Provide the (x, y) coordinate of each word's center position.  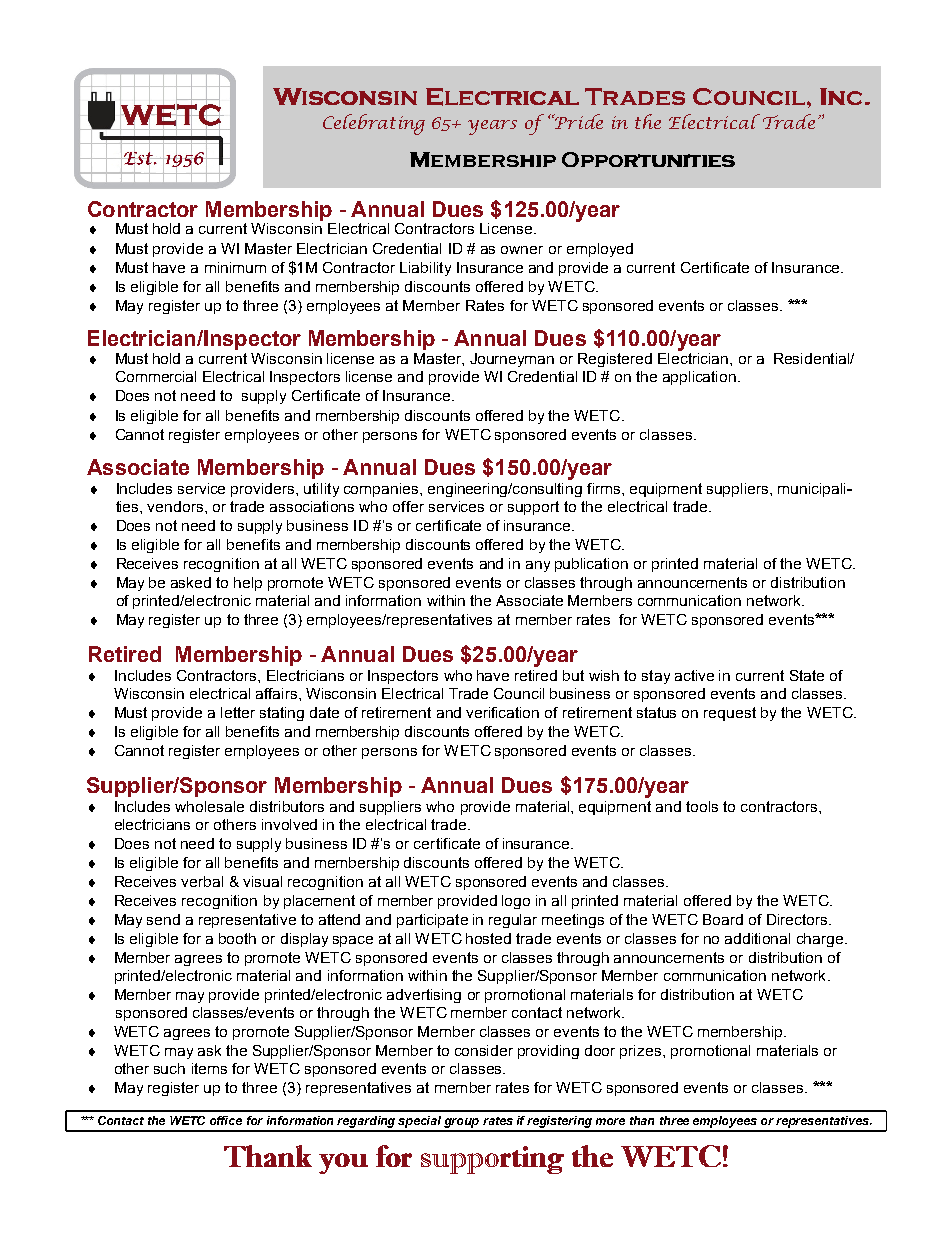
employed (600, 250)
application (699, 378)
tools (702, 806)
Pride (578, 121)
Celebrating (374, 124)
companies (382, 490)
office (226, 1120)
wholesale (209, 806)
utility (321, 490)
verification (502, 712)
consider (484, 1050)
